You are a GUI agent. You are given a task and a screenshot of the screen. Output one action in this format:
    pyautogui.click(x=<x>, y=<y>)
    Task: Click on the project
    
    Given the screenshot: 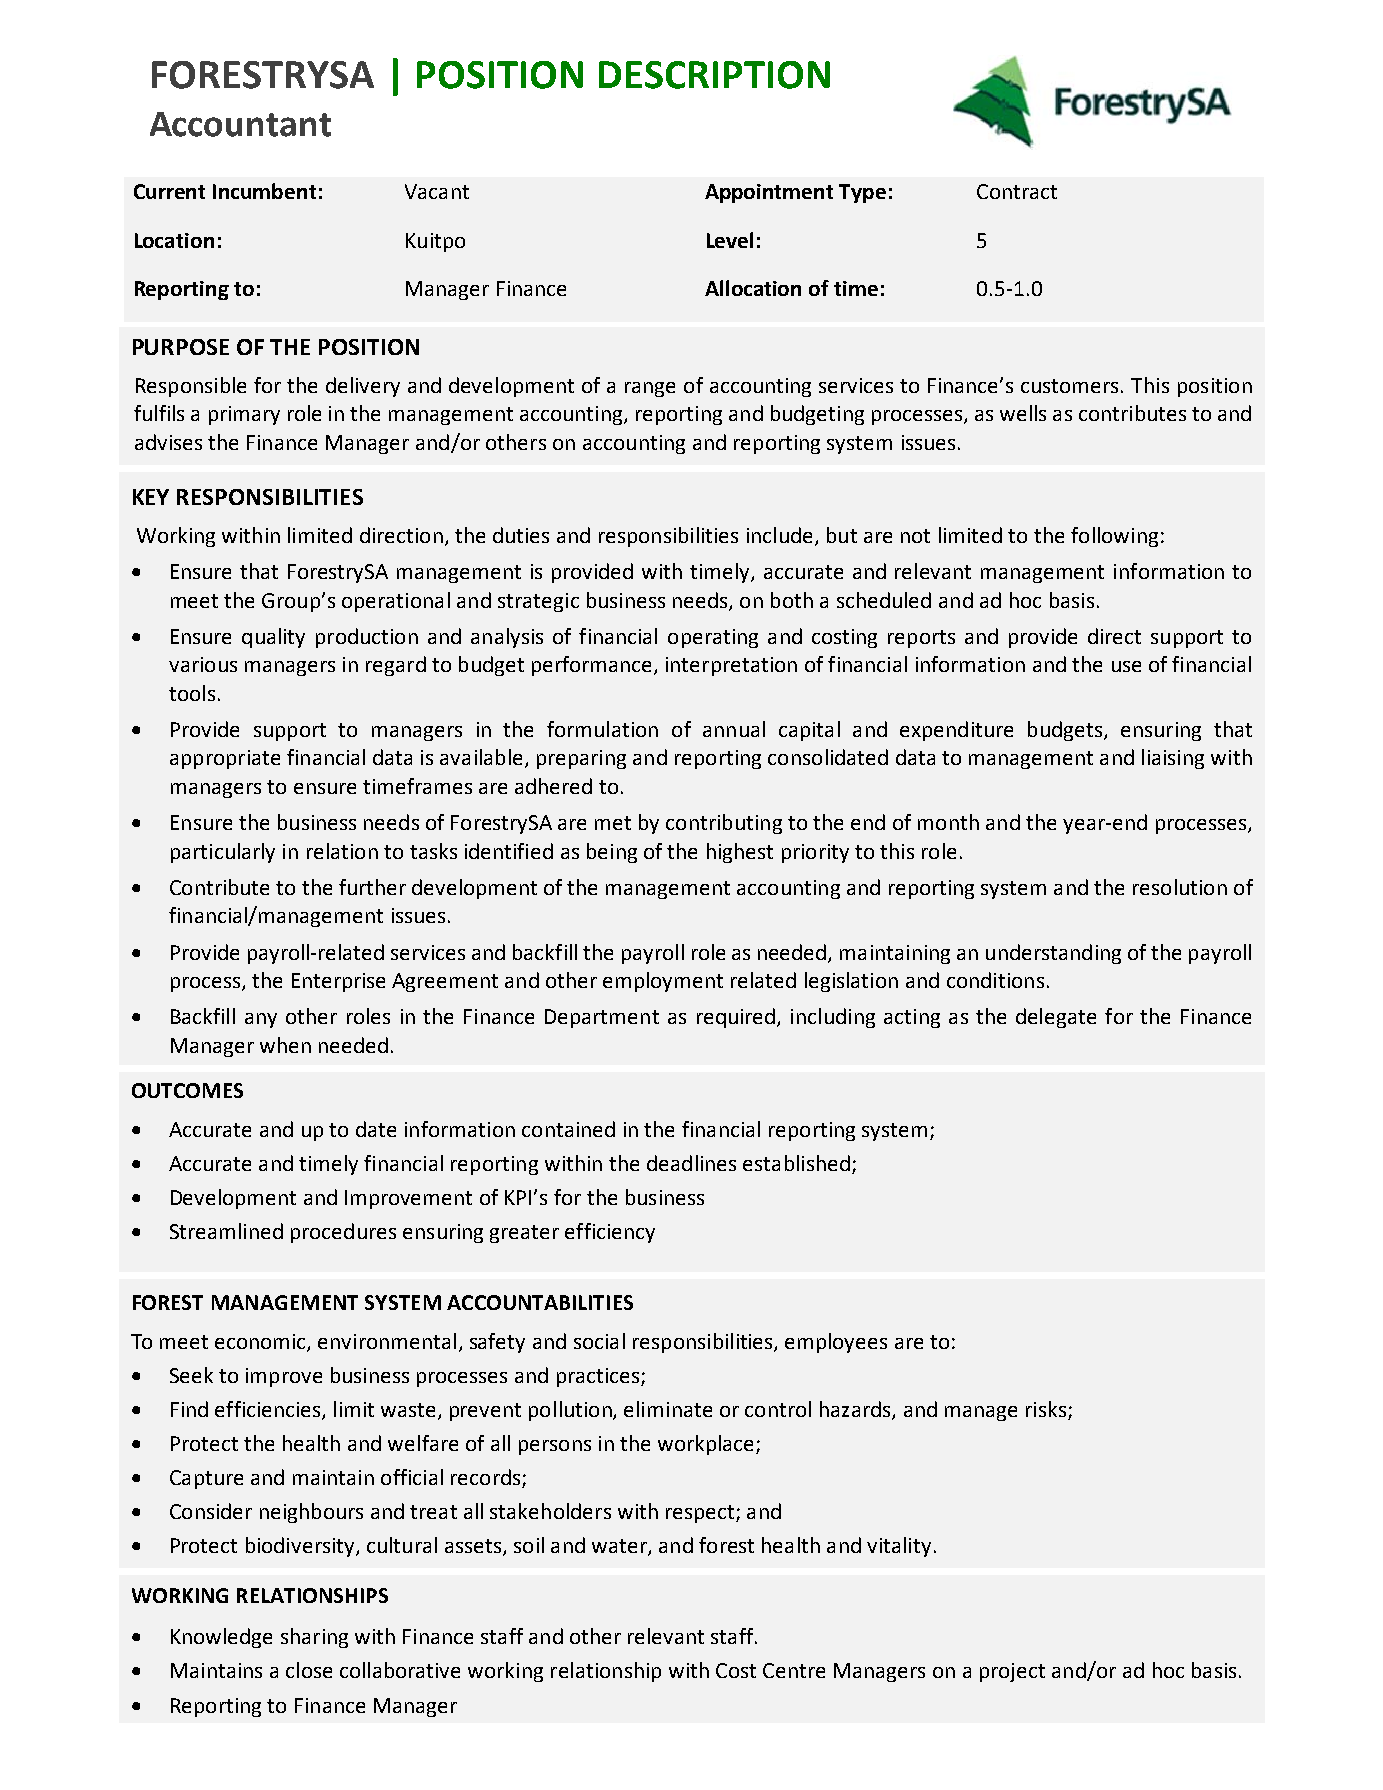 What is the action you would take?
    pyautogui.click(x=1012, y=1672)
